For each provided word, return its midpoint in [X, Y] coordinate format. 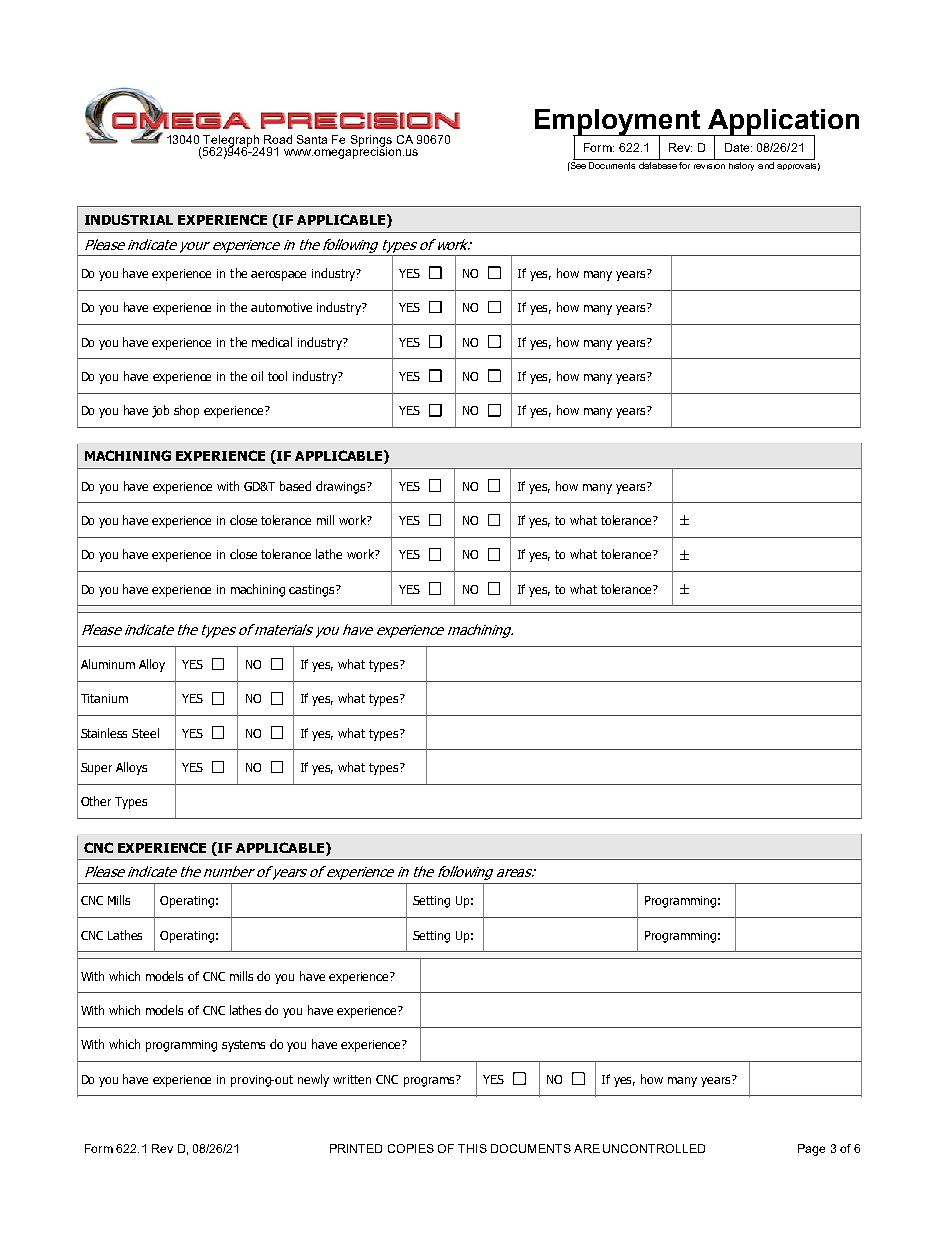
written [352, 1079]
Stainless [104, 733]
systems [243, 1046]
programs [430, 1081]
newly [313, 1080]
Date [738, 147]
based [295, 486]
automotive [281, 307]
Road [278, 139]
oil [257, 376]
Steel [145, 733]
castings [313, 591]
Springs [371, 141]
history [741, 166]
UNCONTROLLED [654, 1148]
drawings [342, 487]
